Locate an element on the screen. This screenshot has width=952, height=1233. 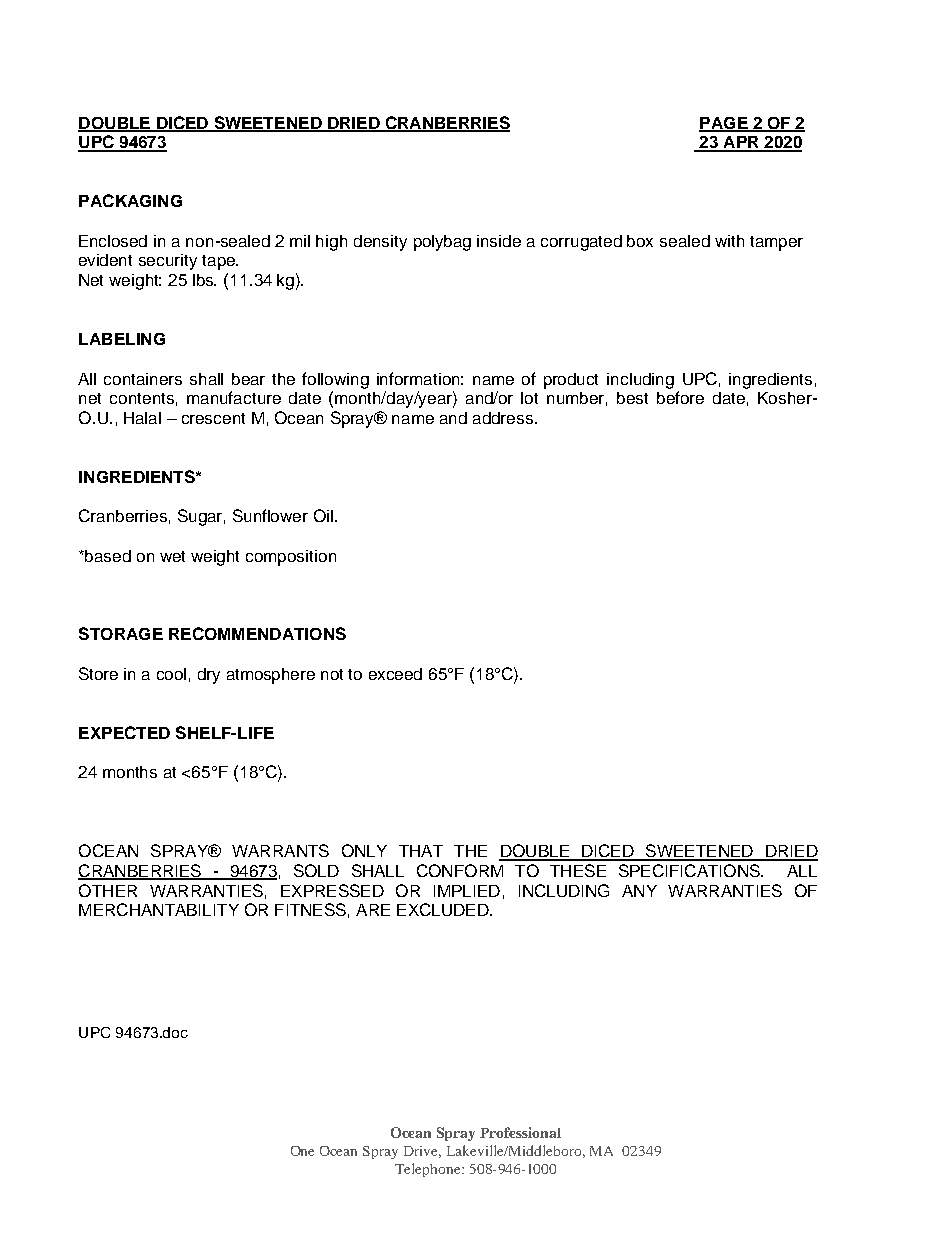
PACKAGING is located at coordinates (130, 200).
